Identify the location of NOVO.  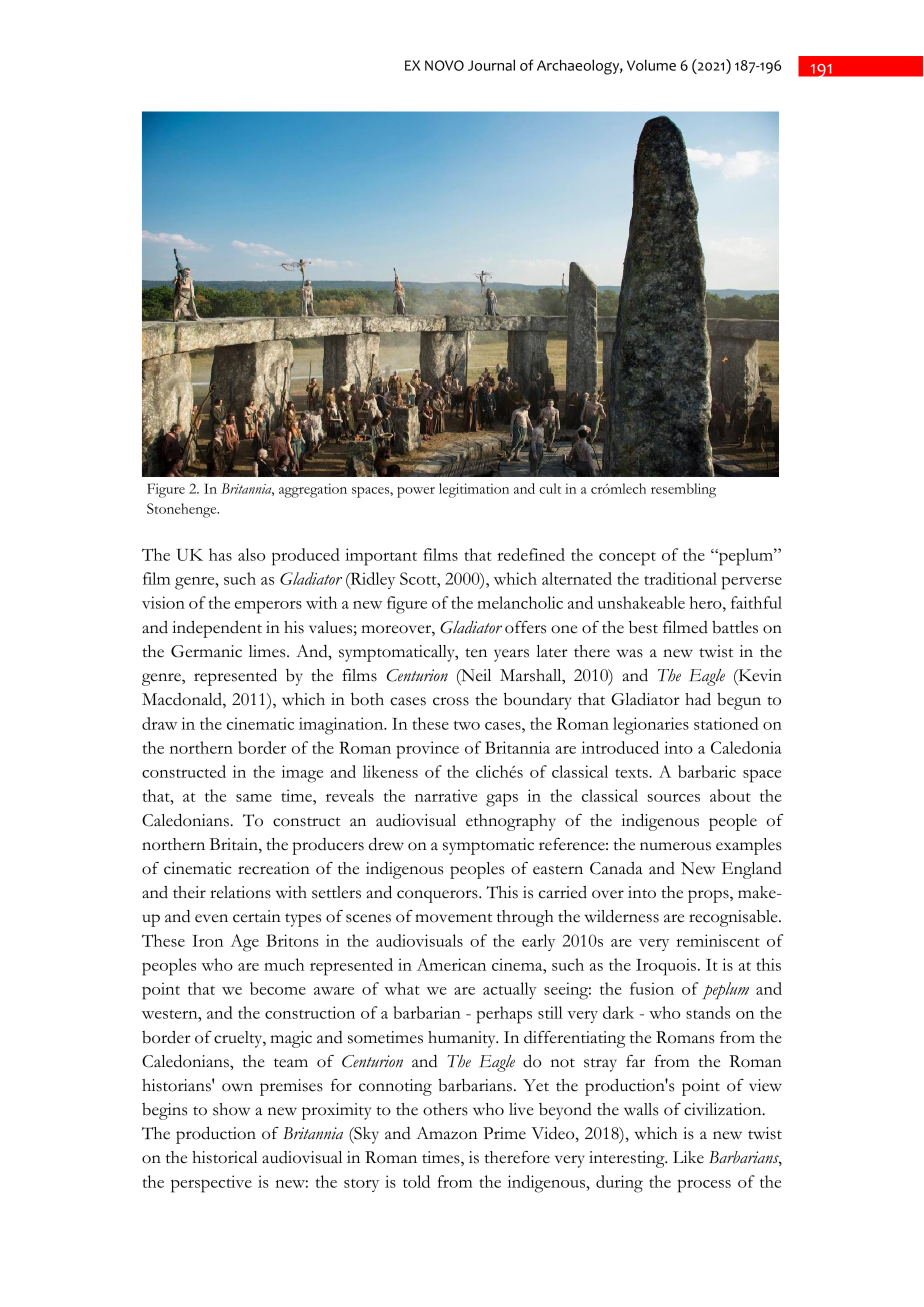
(444, 65).
